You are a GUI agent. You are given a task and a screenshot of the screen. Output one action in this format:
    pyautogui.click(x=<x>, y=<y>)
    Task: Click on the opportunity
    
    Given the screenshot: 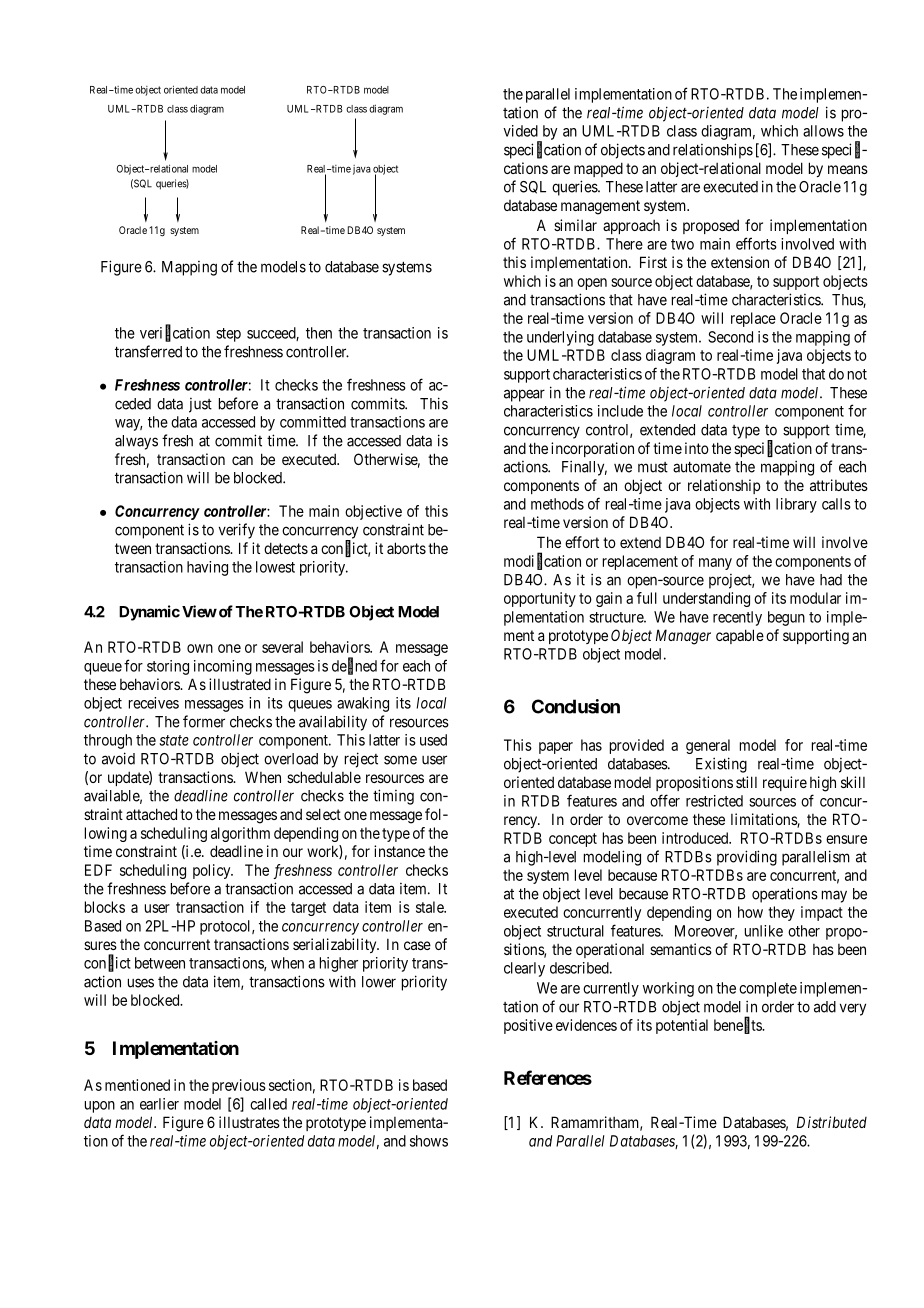 What is the action you would take?
    pyautogui.click(x=540, y=599)
